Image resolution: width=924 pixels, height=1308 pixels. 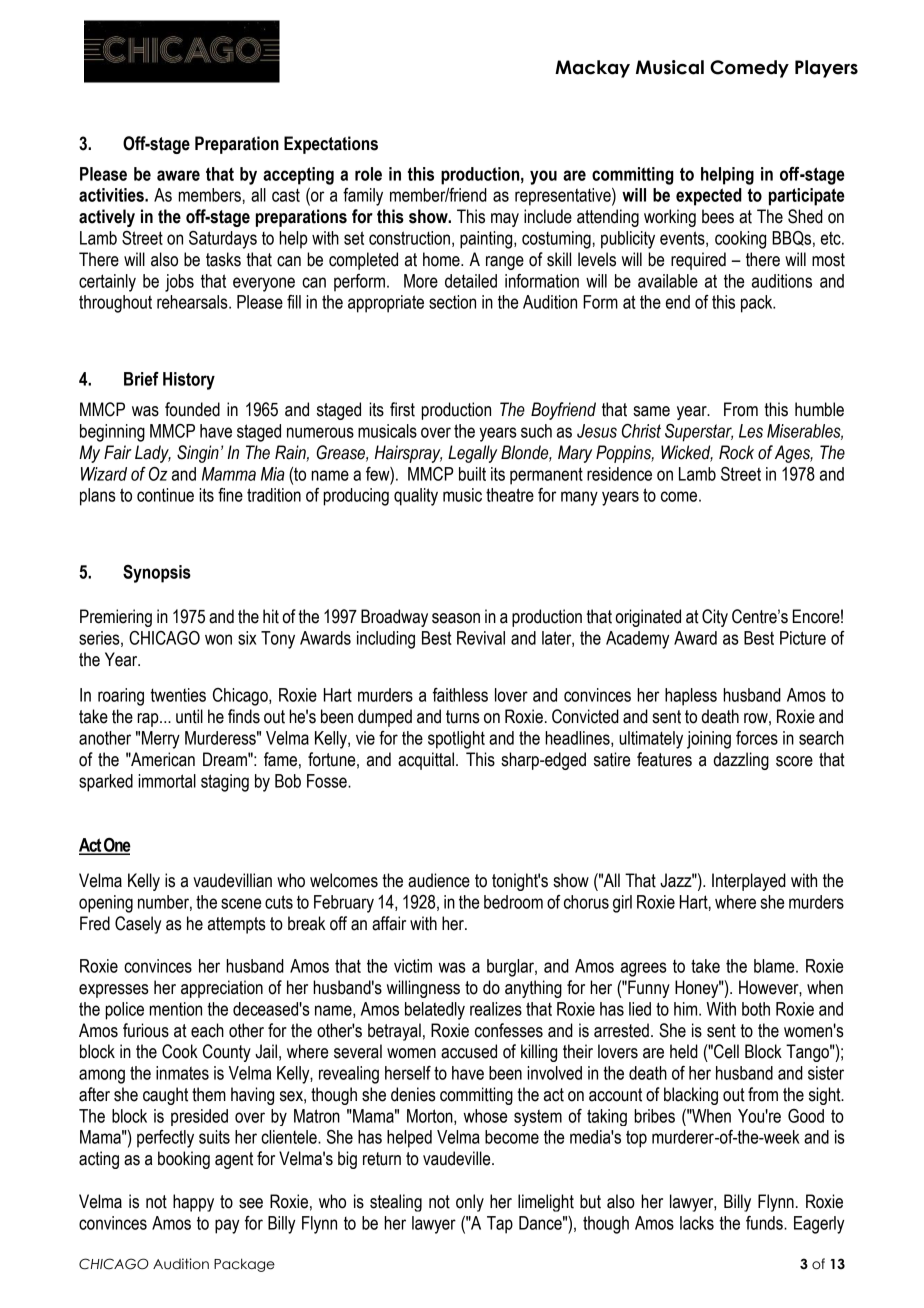 I want to click on aware, so click(x=178, y=175).
